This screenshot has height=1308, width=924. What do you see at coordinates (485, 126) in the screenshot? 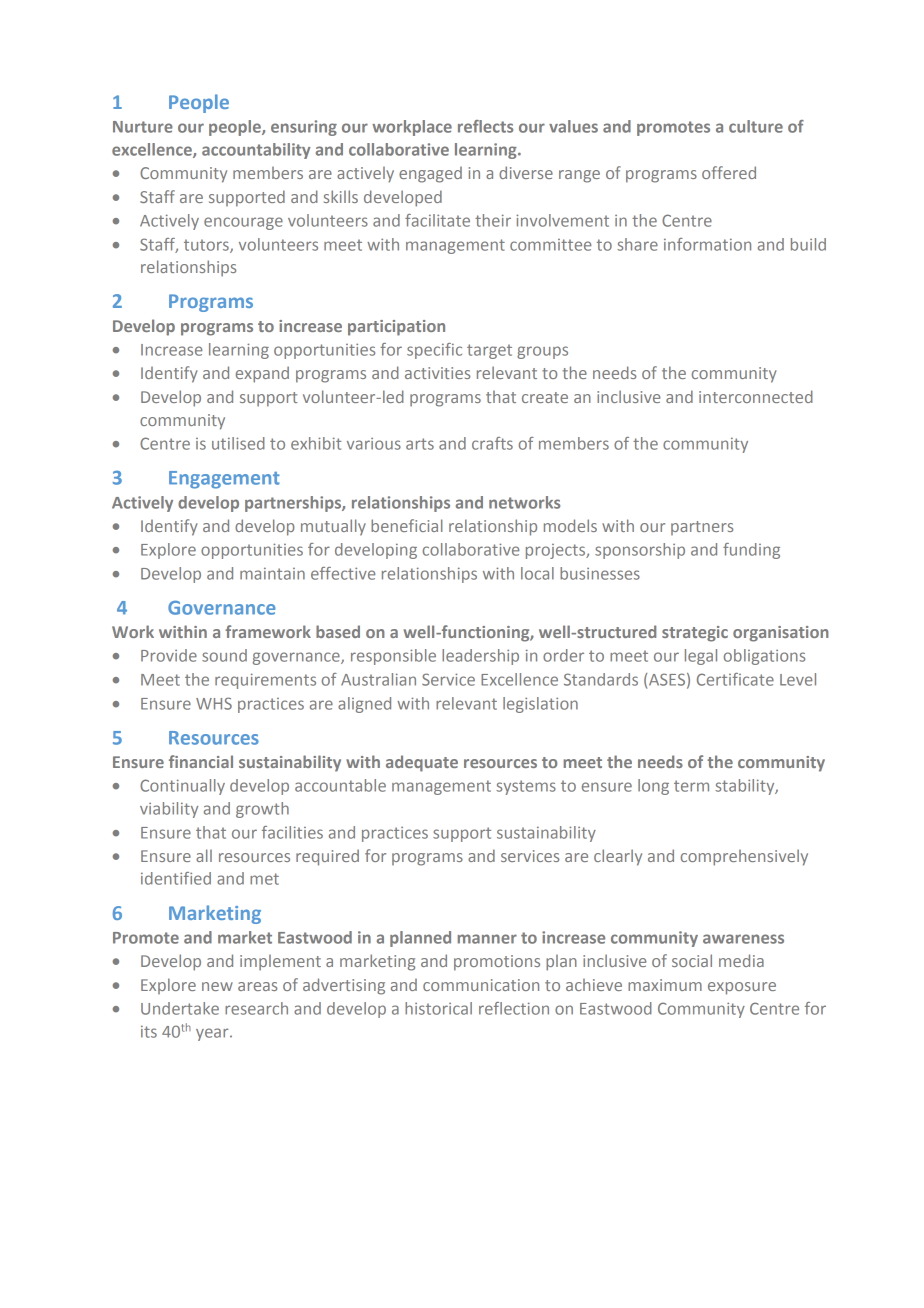
I see `reflects` at bounding box center [485, 126].
